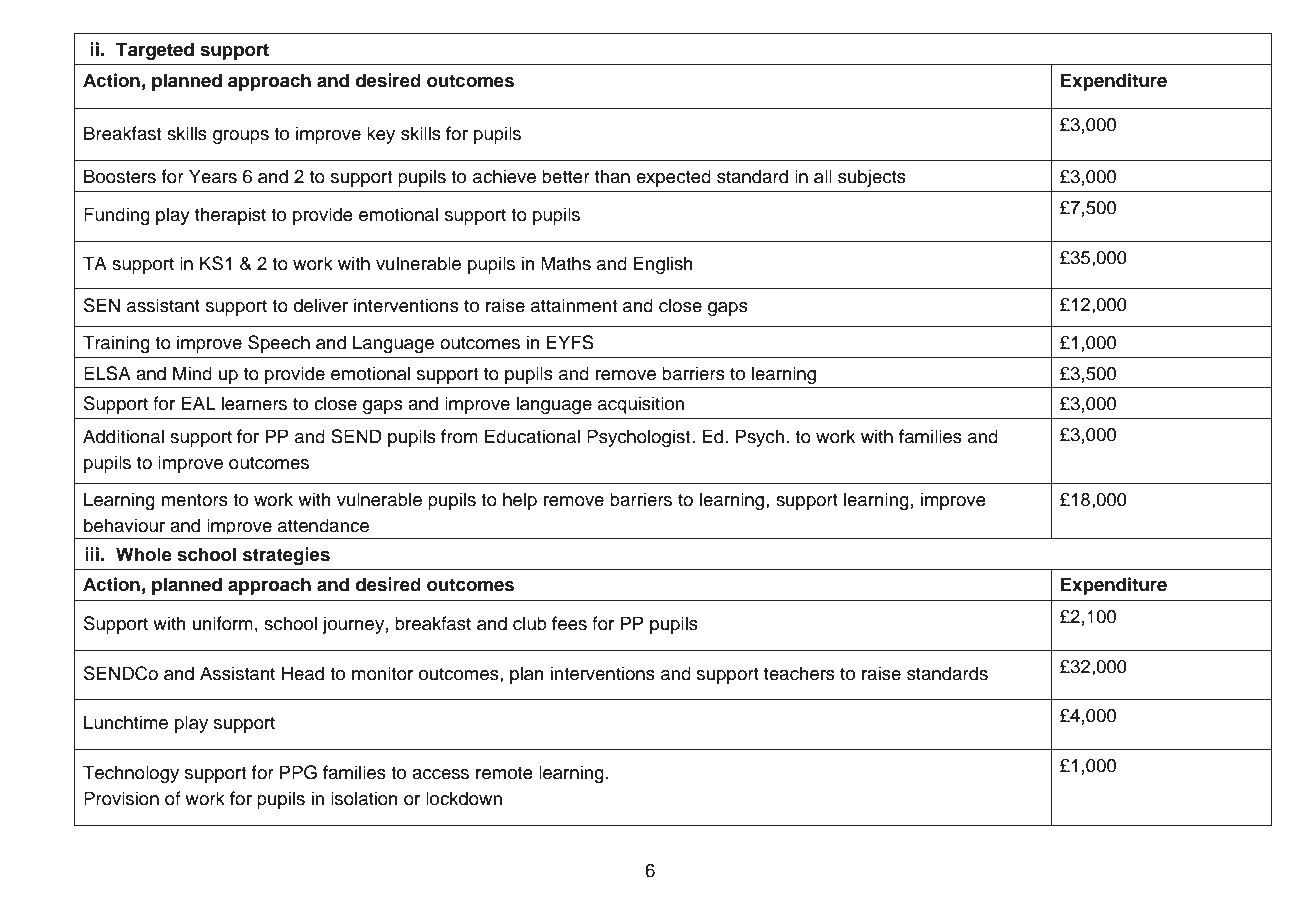  Describe the element at coordinates (199, 403) in the page. I see `EAL` at that location.
